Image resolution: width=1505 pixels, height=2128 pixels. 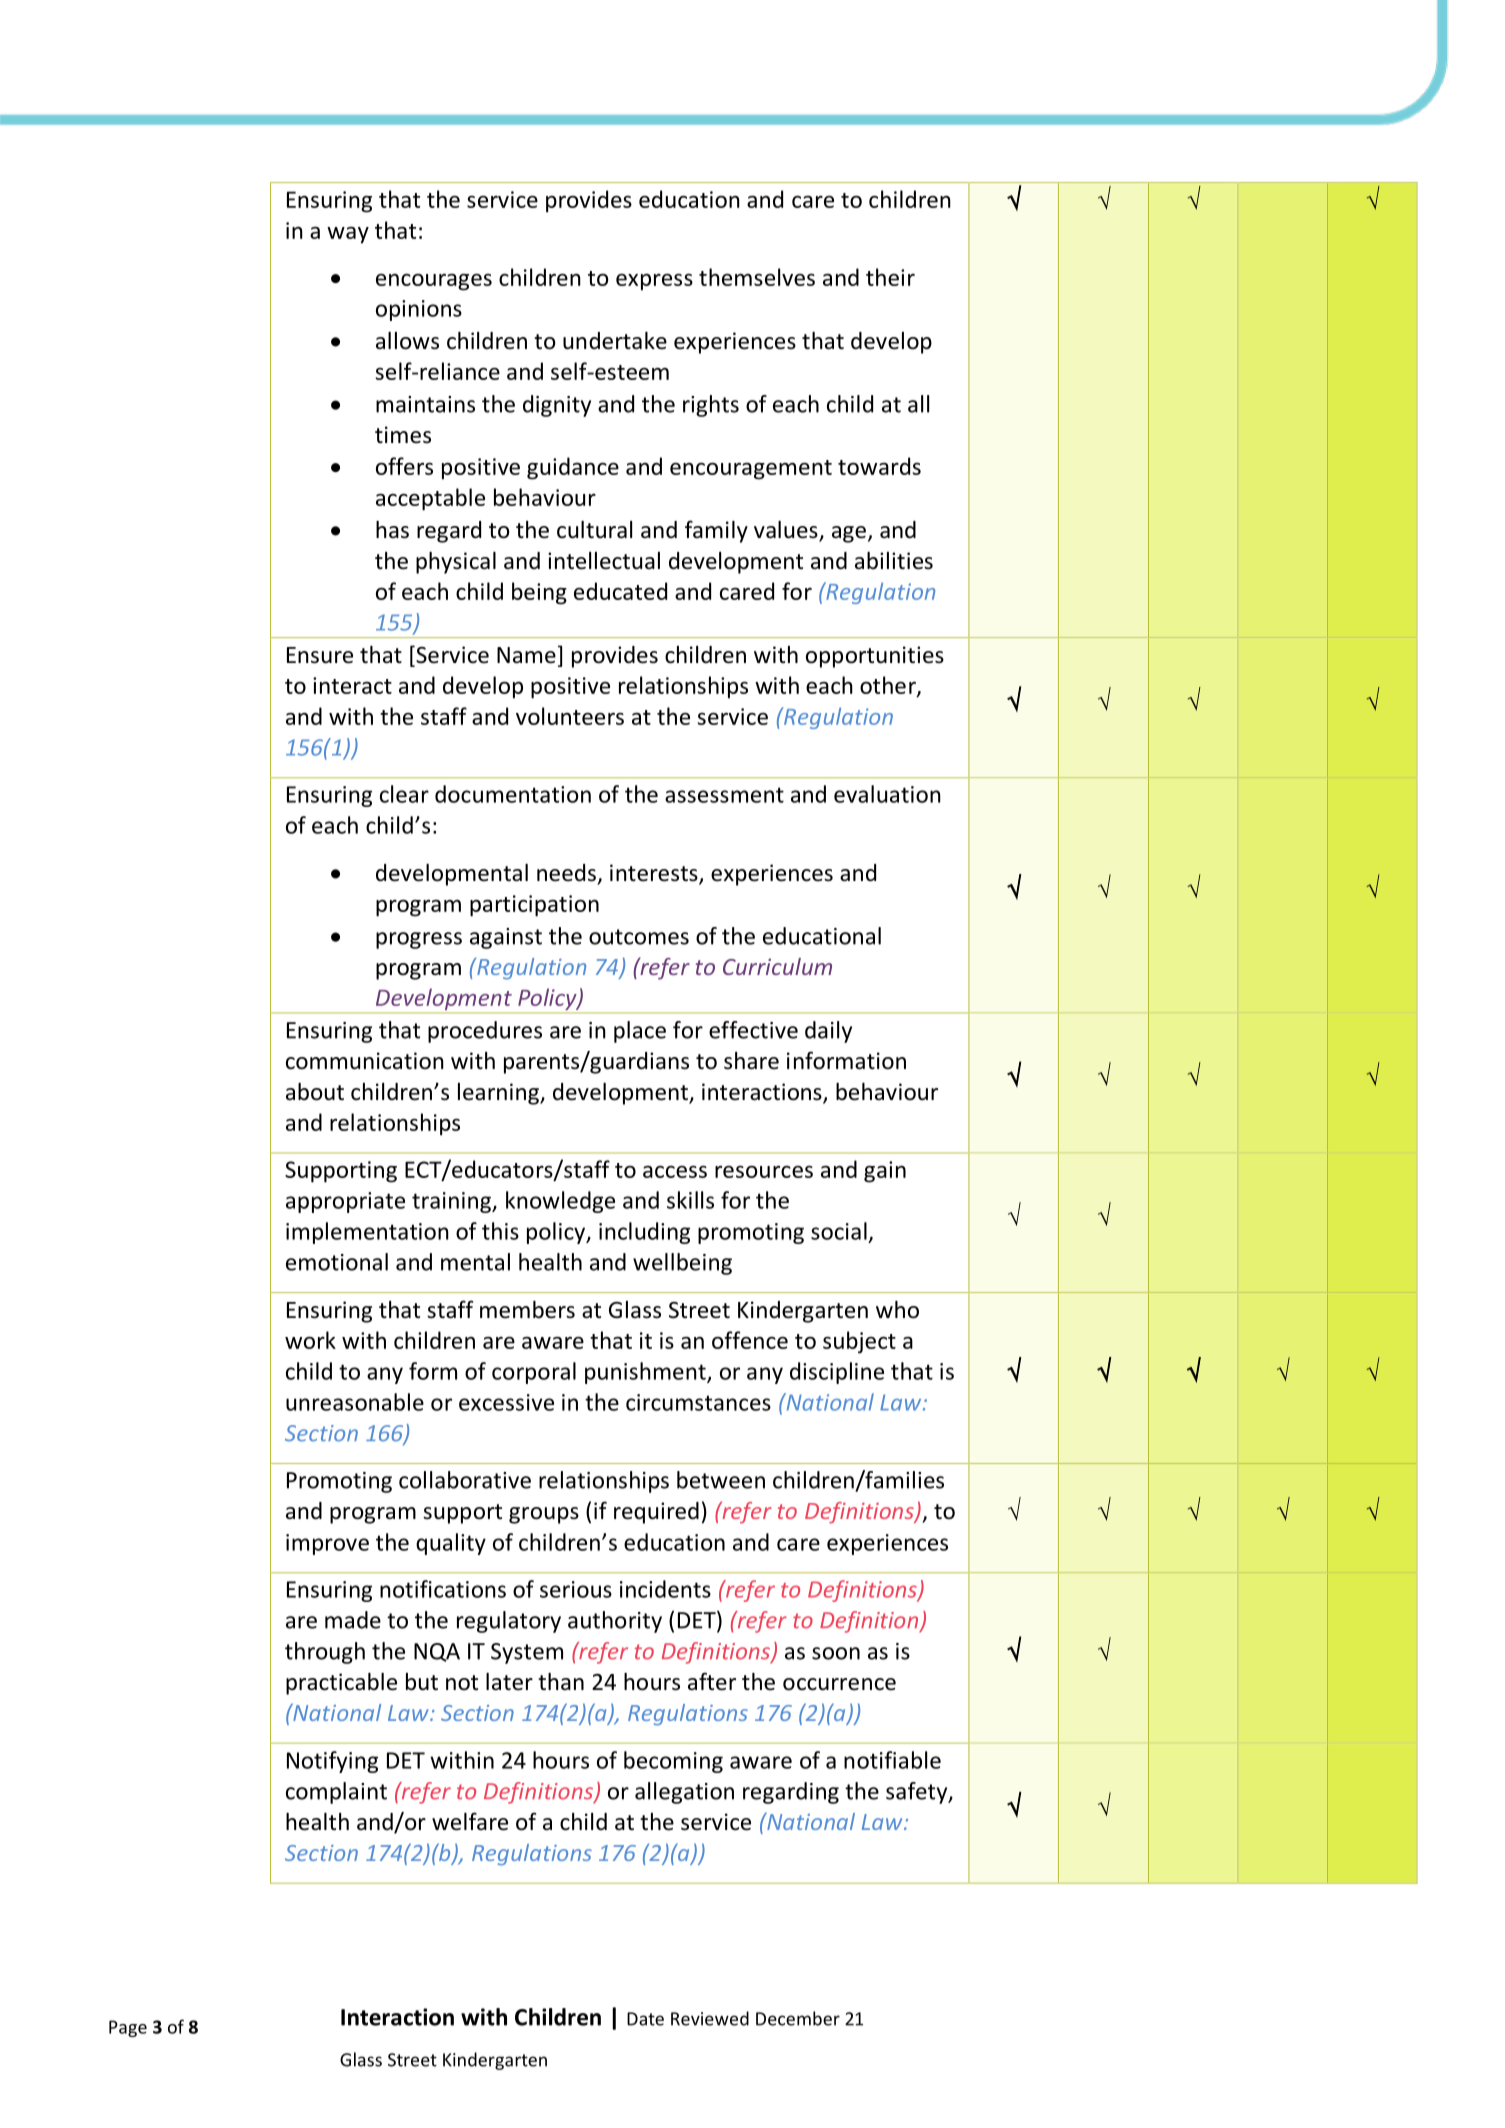 What do you see at coordinates (798, 2018) in the screenshot?
I see `December` at bounding box center [798, 2018].
